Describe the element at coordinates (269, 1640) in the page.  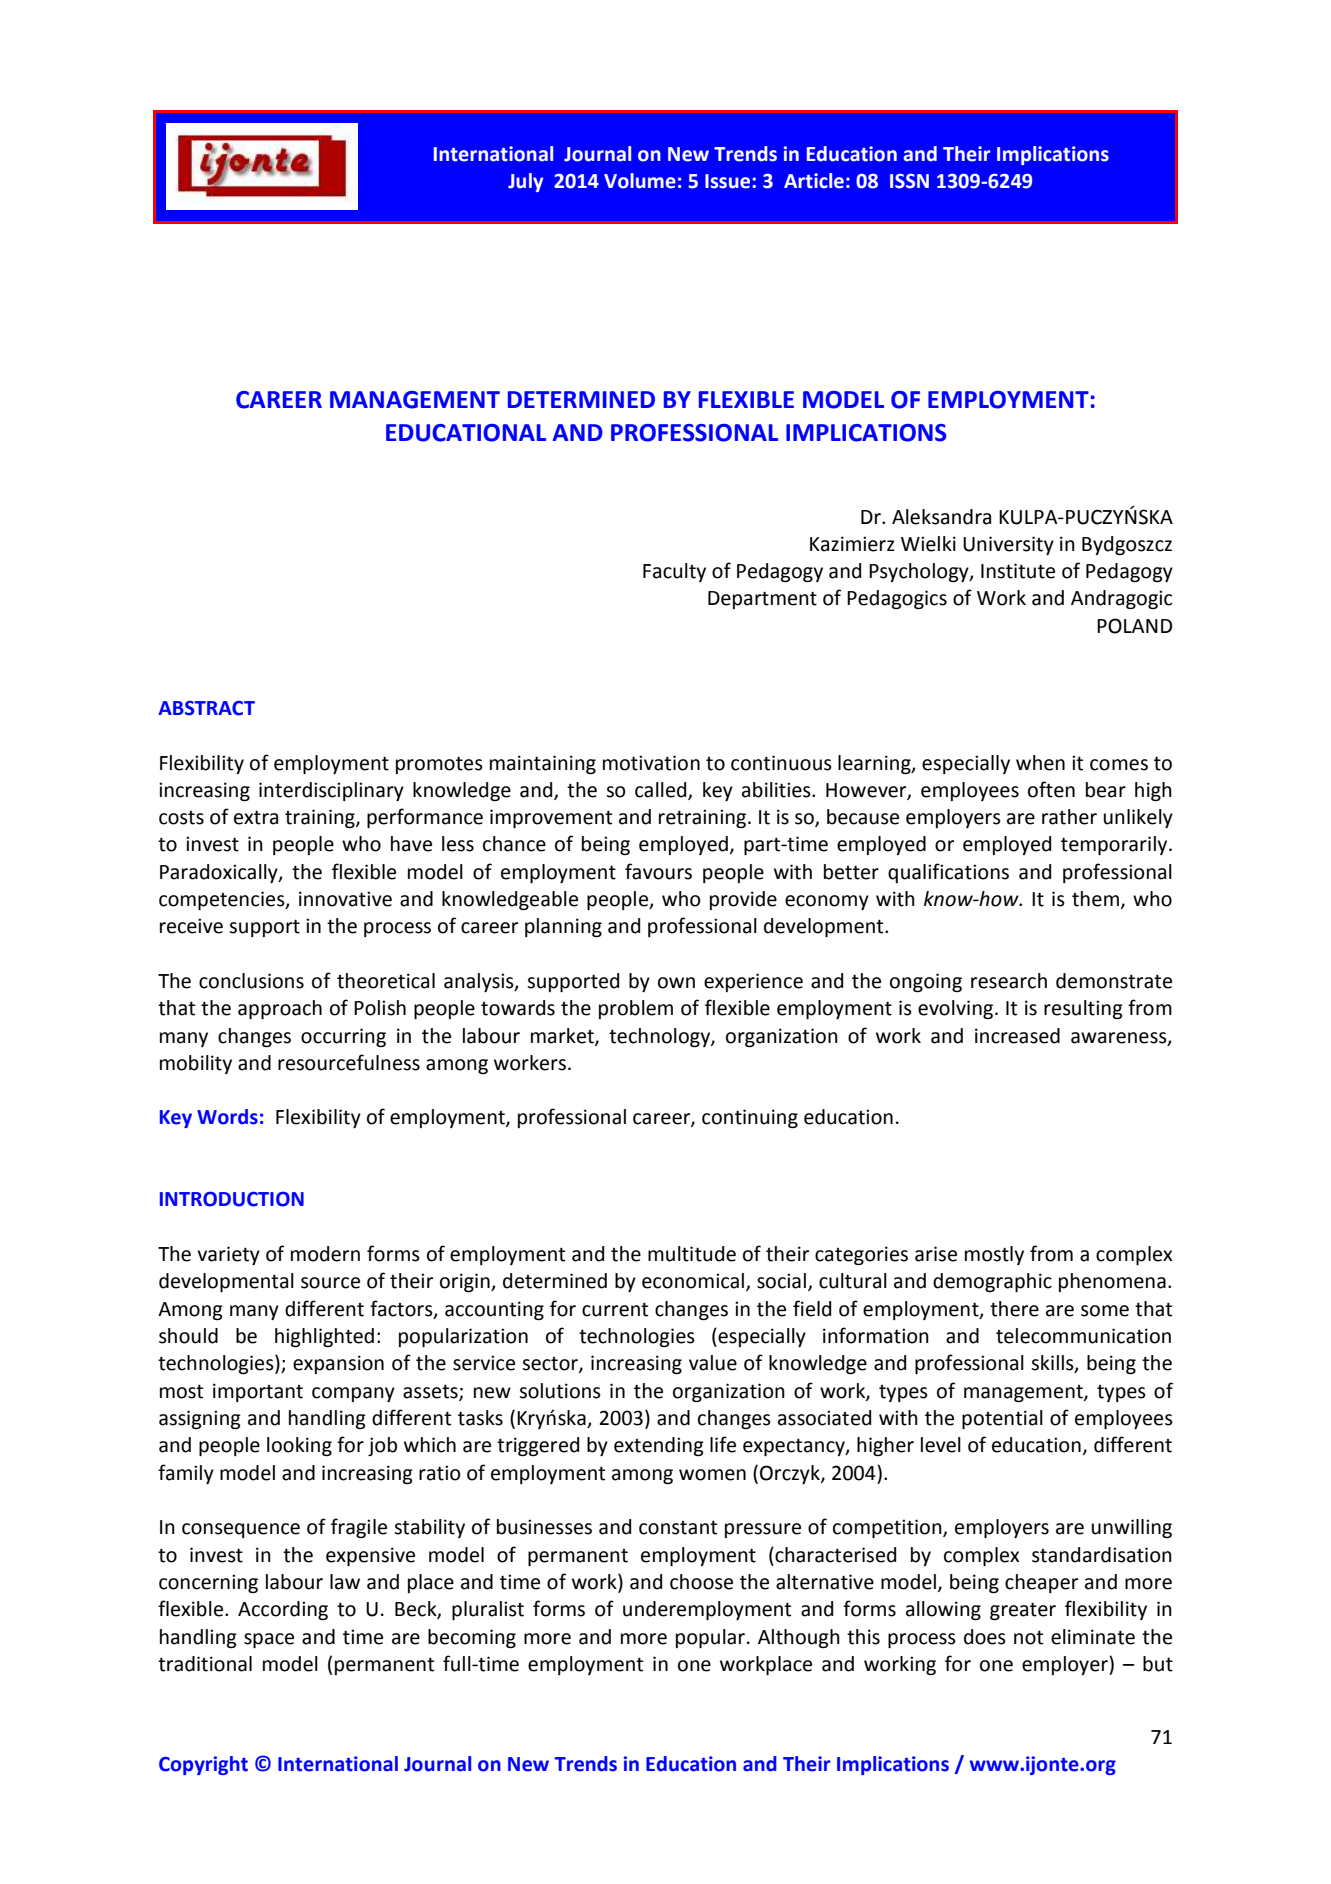
I see `space` at that location.
